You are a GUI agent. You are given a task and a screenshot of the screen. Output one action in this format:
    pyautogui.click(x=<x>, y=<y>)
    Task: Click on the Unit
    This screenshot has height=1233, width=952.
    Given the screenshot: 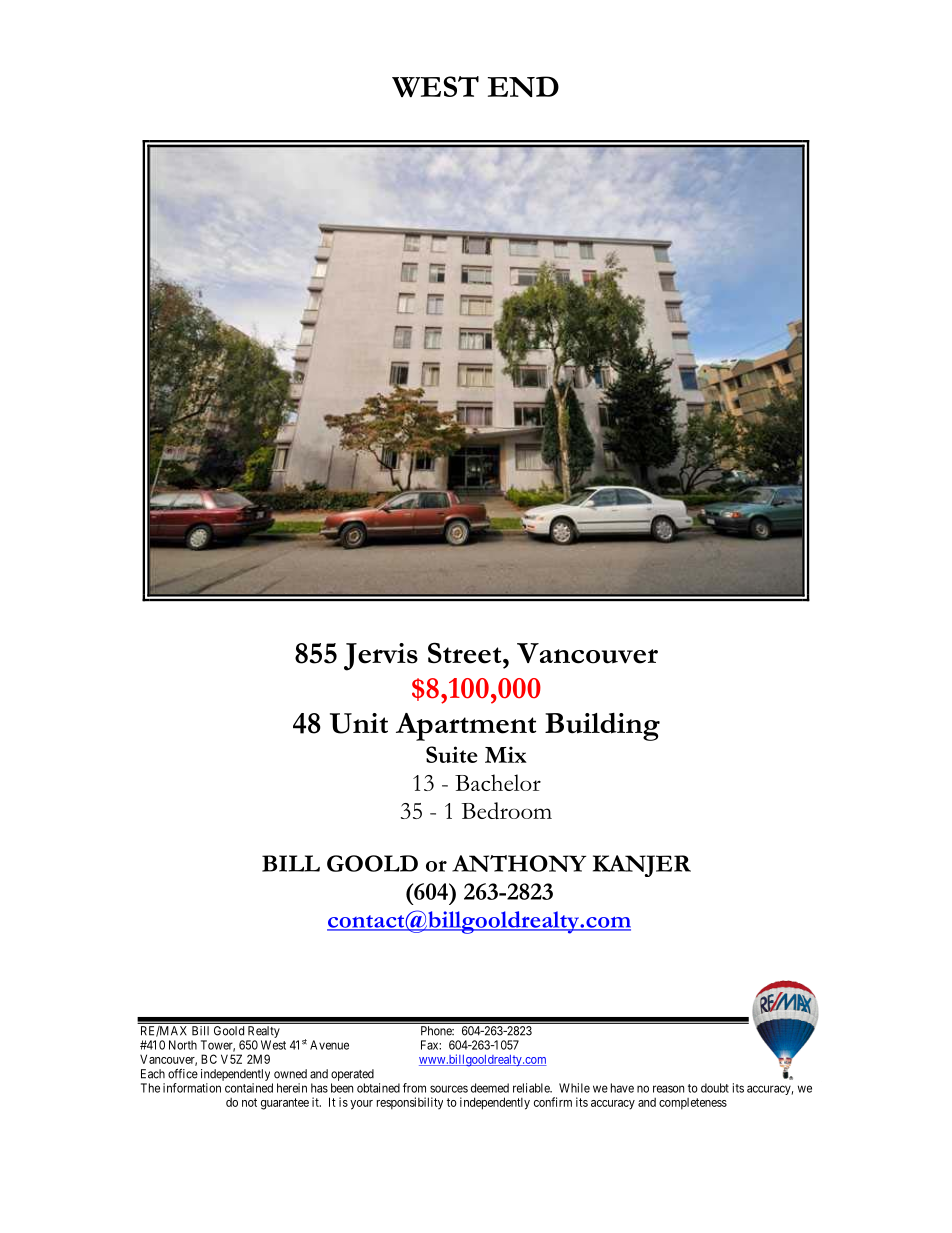 What is the action you would take?
    pyautogui.click(x=359, y=723)
